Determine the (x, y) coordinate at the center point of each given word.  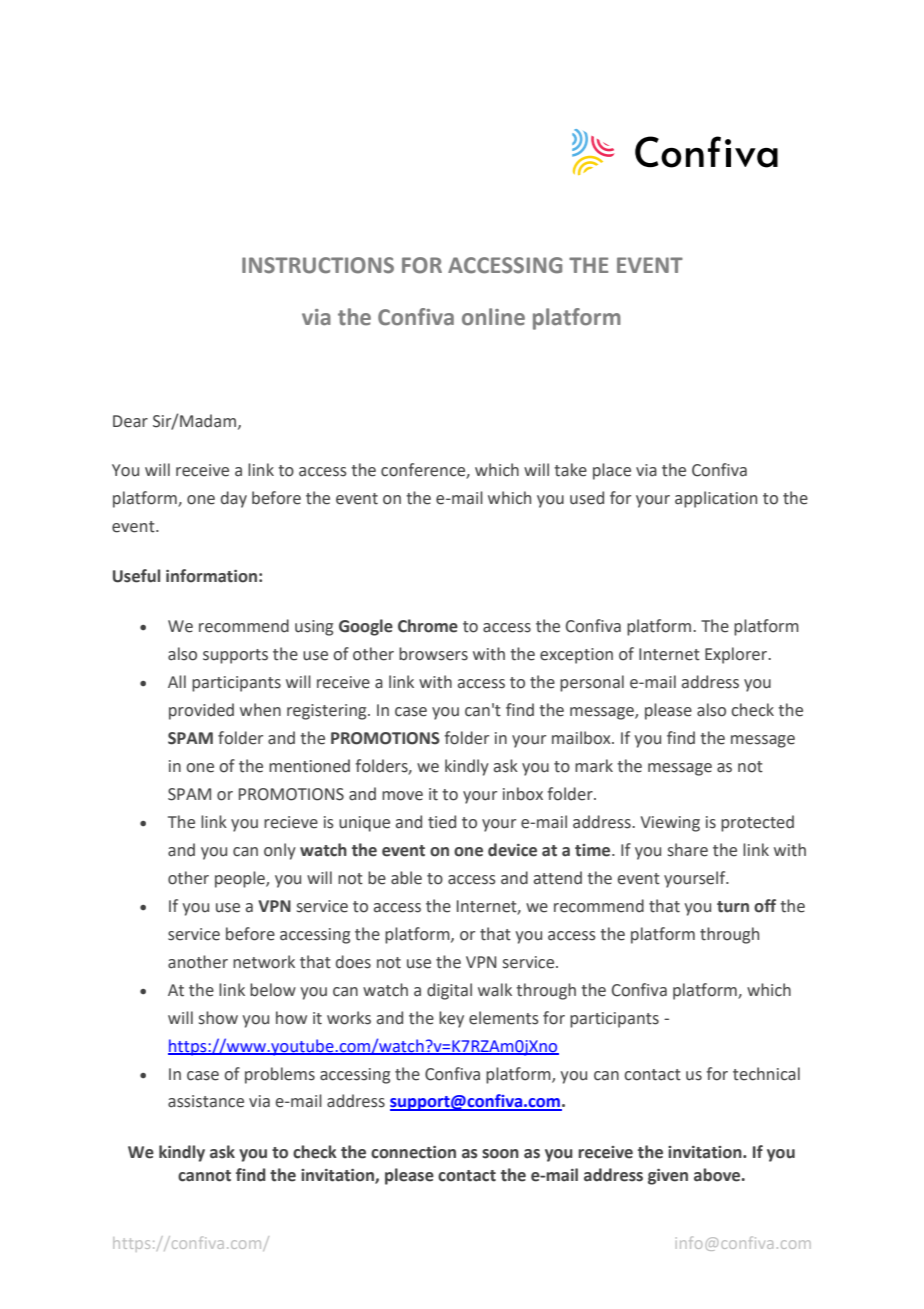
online (493, 317)
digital (449, 991)
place (612, 471)
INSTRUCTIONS (318, 265)
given (668, 1177)
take (570, 470)
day (234, 499)
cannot (204, 1176)
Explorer (737, 655)
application (716, 499)
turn (733, 907)
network (264, 962)
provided (201, 711)
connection (413, 1152)
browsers (433, 654)
